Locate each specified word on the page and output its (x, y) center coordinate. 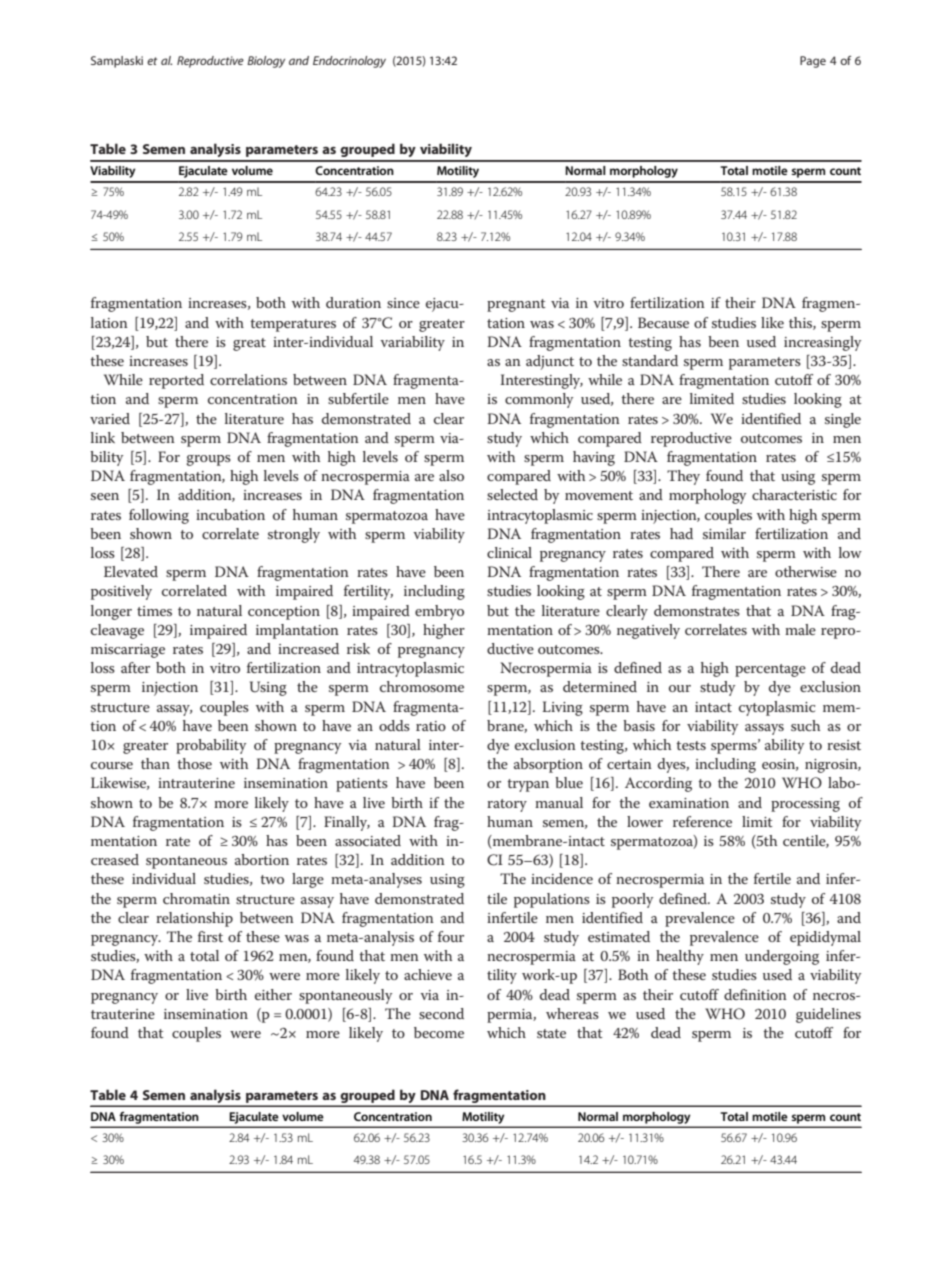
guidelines (828, 1015)
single (843, 420)
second (441, 1013)
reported (176, 381)
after (135, 667)
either (273, 994)
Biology (266, 62)
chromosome (422, 686)
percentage (770, 670)
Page (813, 62)
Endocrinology (349, 62)
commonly (539, 400)
